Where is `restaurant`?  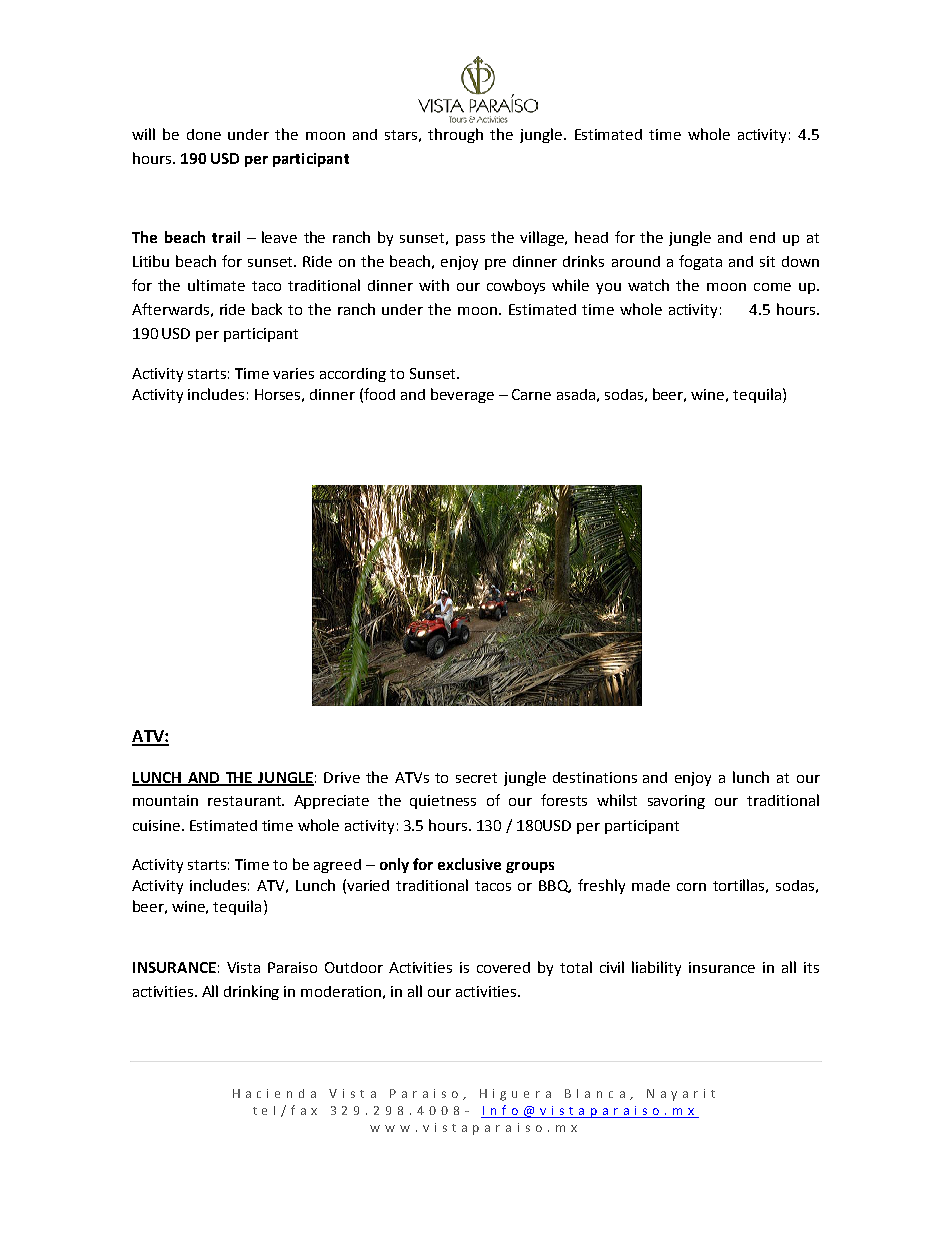 restaurant is located at coordinates (245, 801).
